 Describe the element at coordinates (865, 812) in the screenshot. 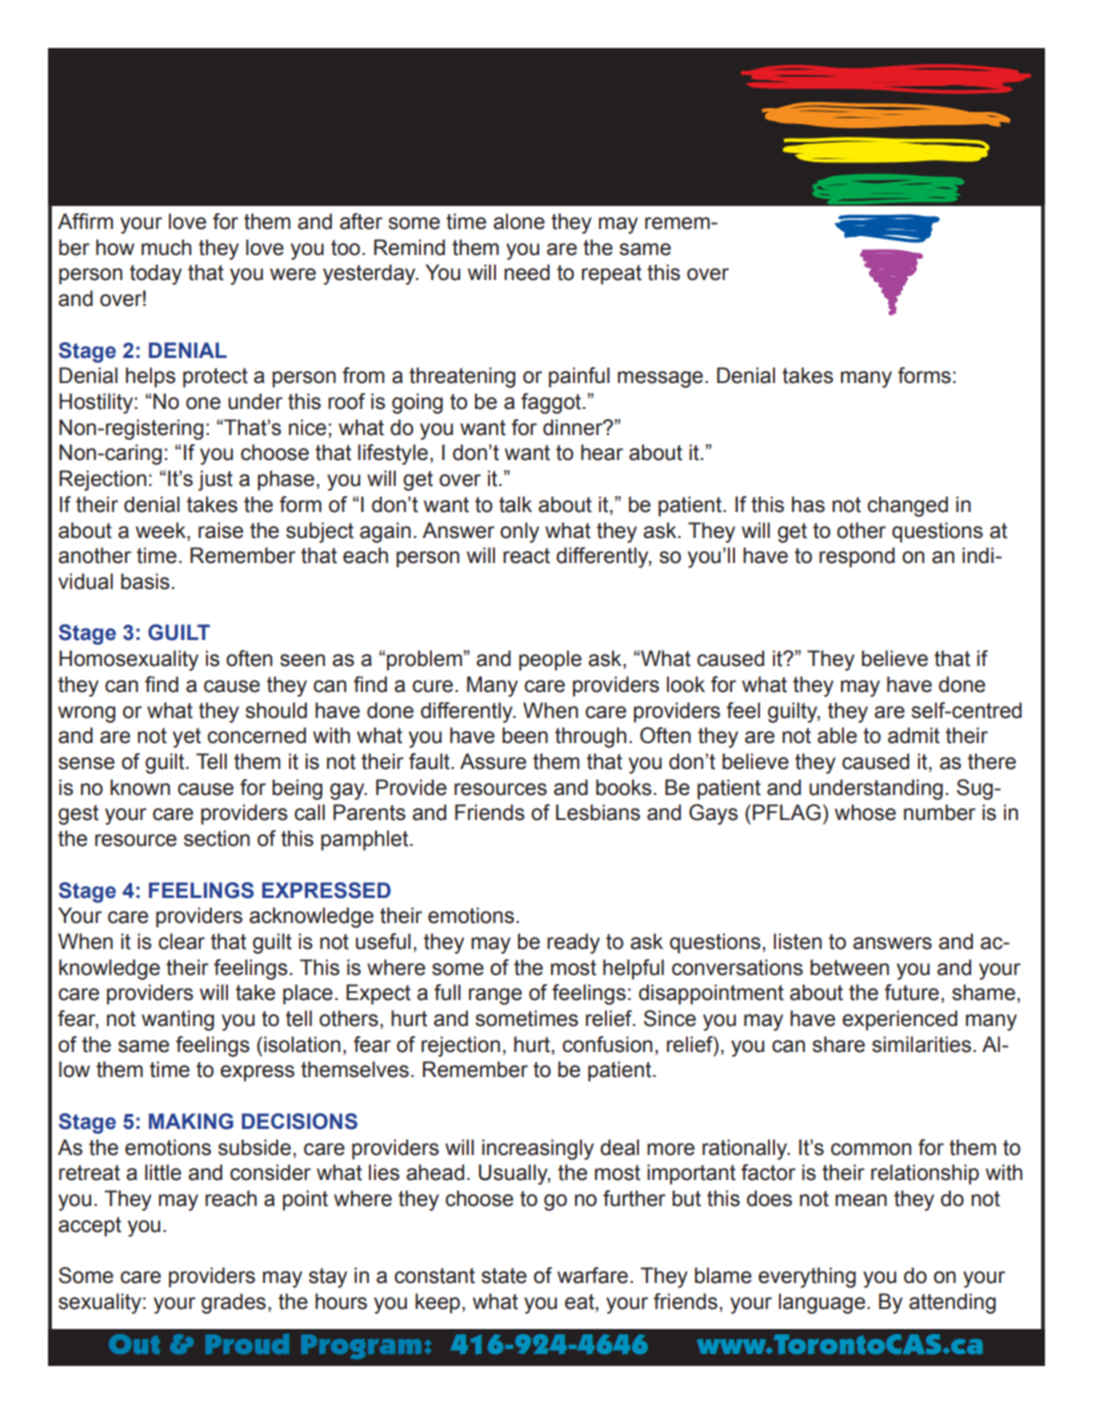

I see `whose` at that location.
